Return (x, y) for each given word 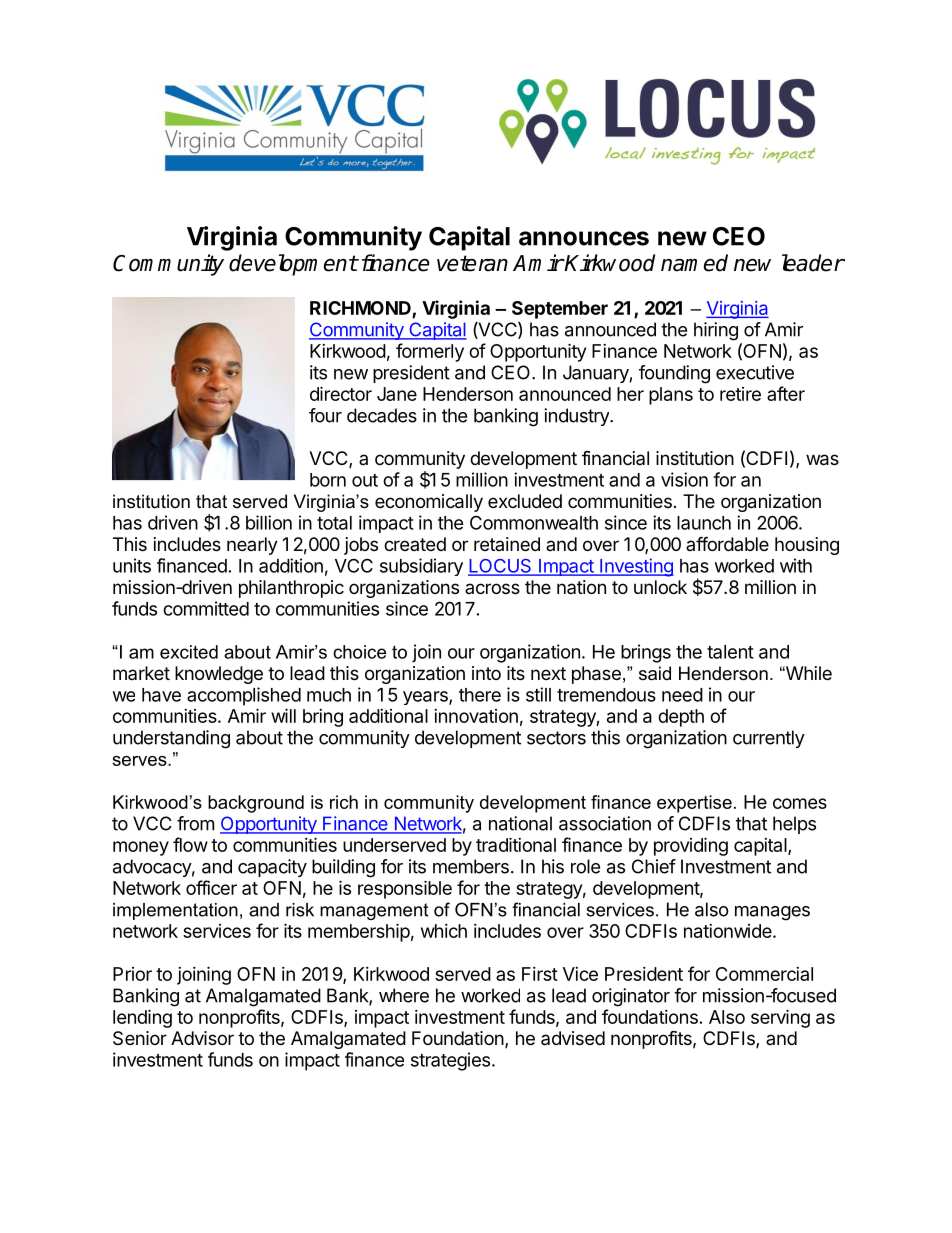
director (341, 393)
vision (684, 479)
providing (691, 846)
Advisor (202, 1038)
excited (189, 652)
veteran (472, 263)
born (328, 480)
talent (730, 652)
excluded (525, 501)
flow (190, 844)
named (694, 263)
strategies (450, 1061)
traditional (516, 844)
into (486, 673)
